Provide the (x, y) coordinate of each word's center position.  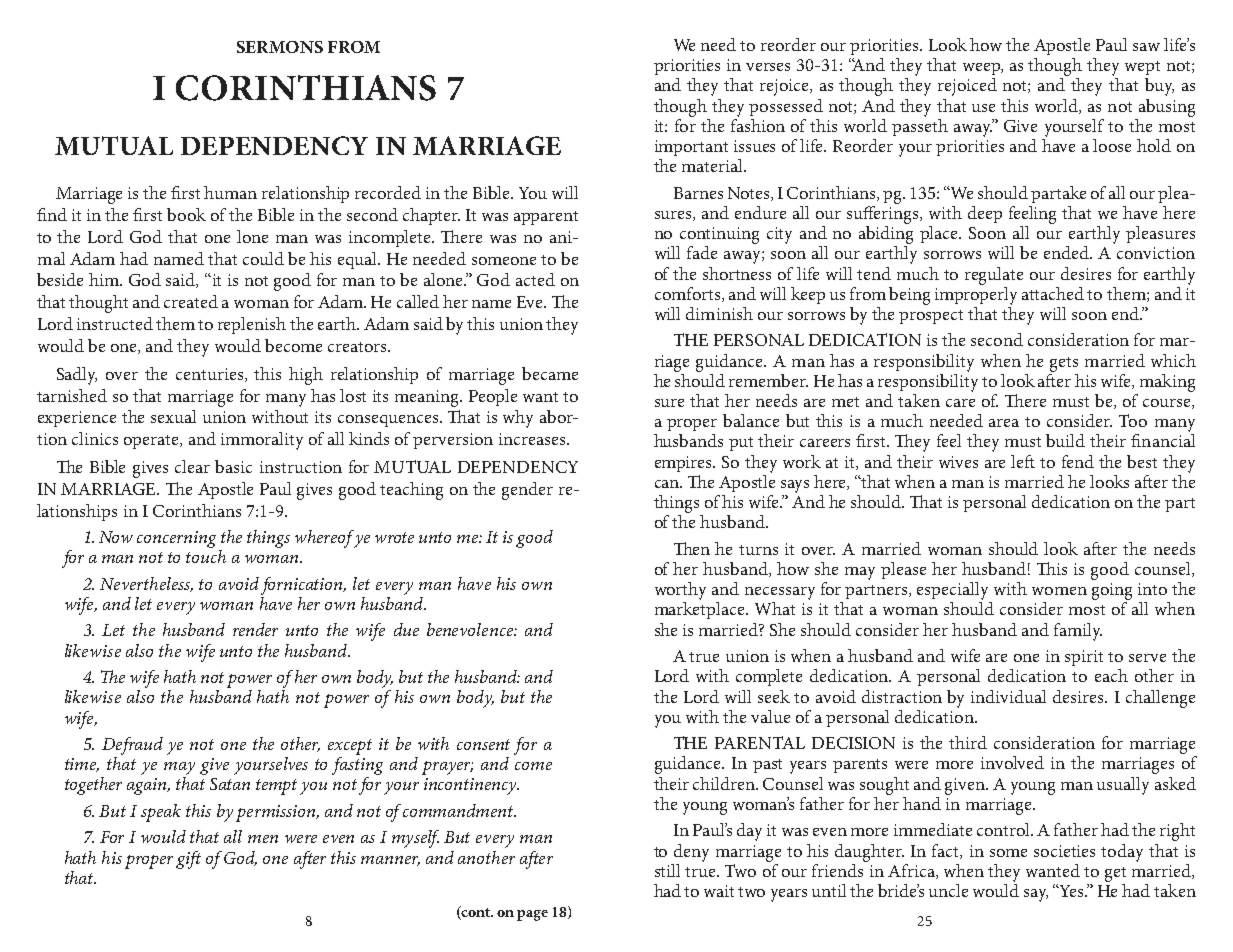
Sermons (280, 47)
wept (1142, 68)
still (667, 870)
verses (768, 67)
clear (192, 466)
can (668, 484)
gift (188, 860)
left (1023, 461)
